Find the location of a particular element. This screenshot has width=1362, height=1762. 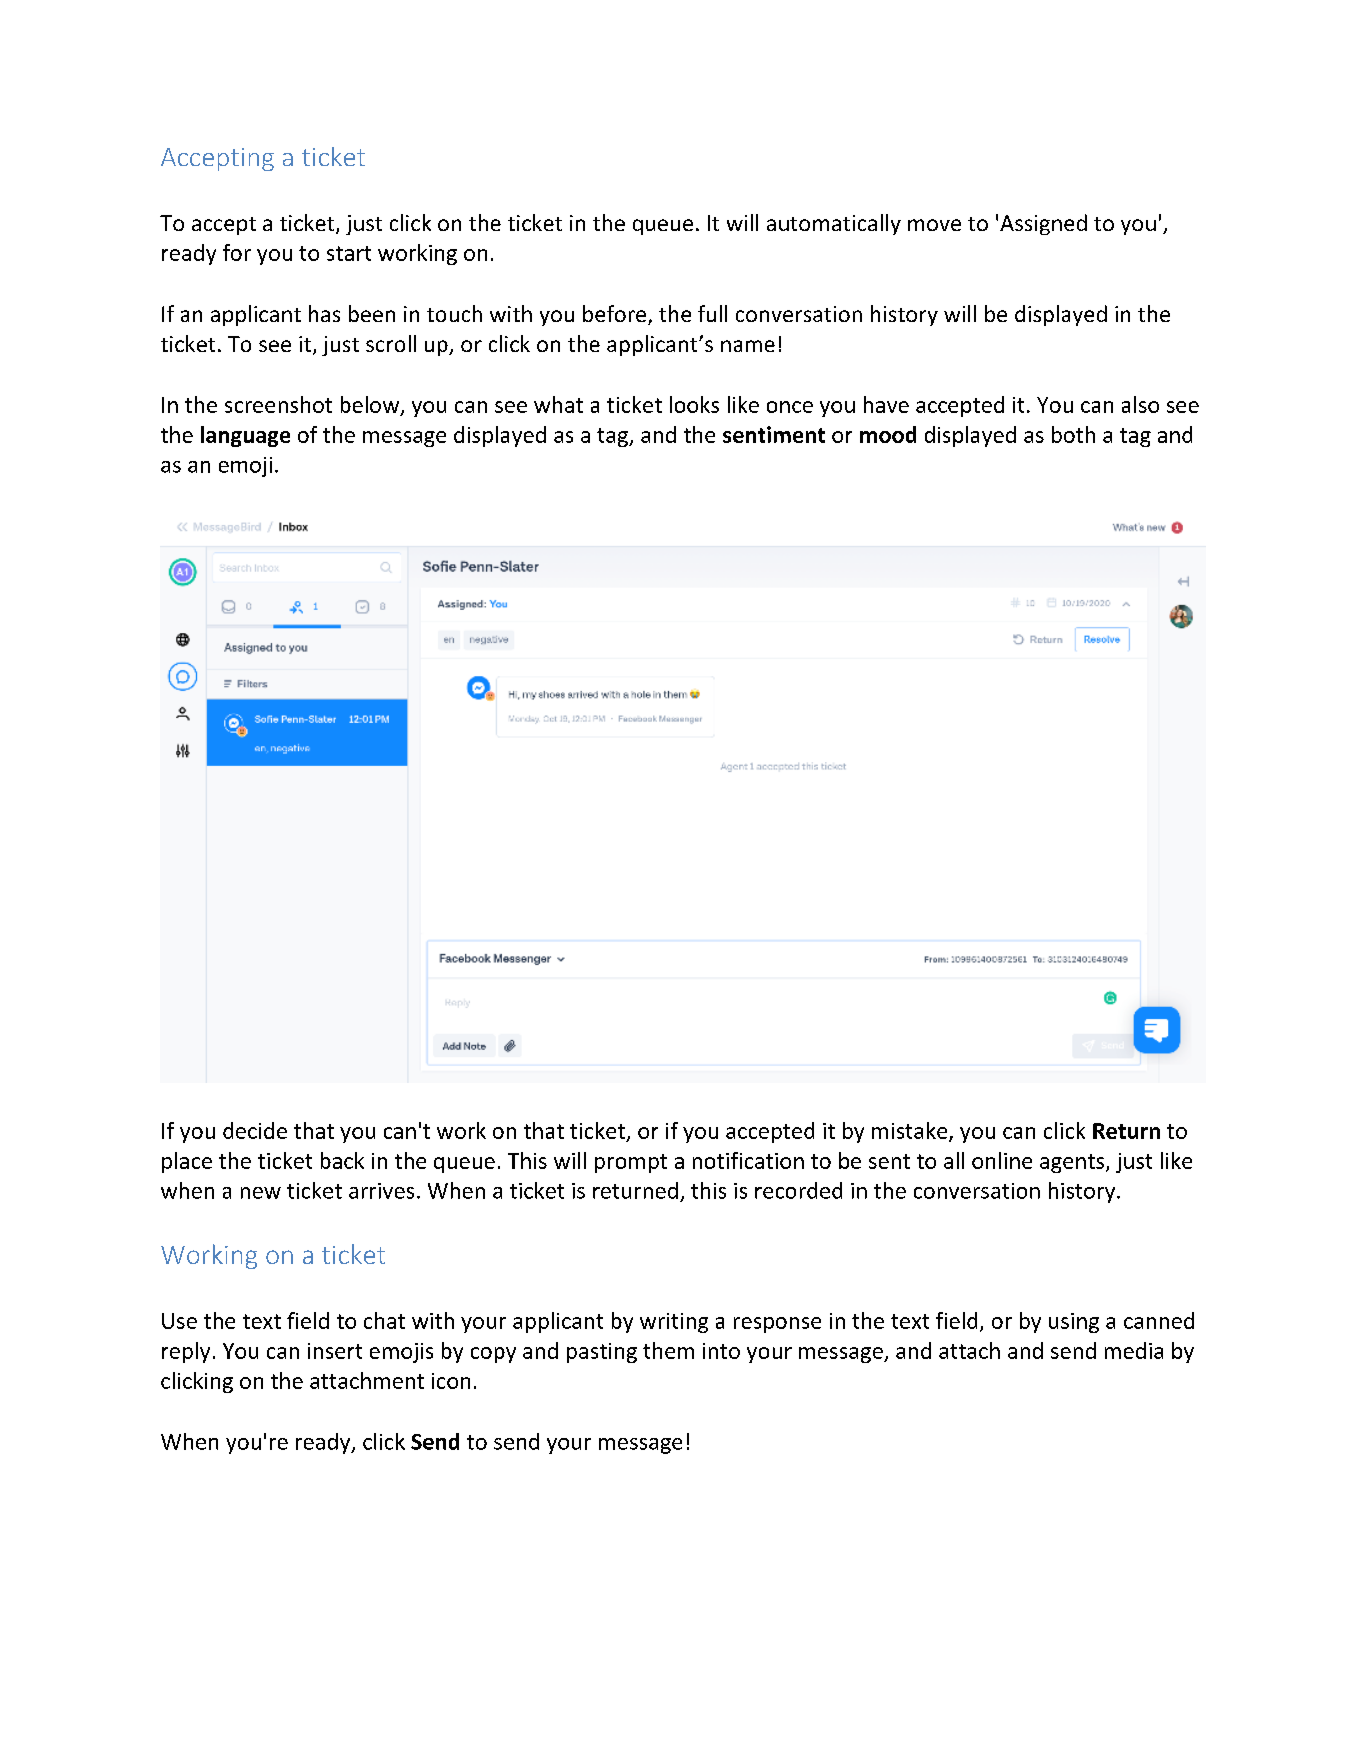

prompt is located at coordinates (631, 1163).
